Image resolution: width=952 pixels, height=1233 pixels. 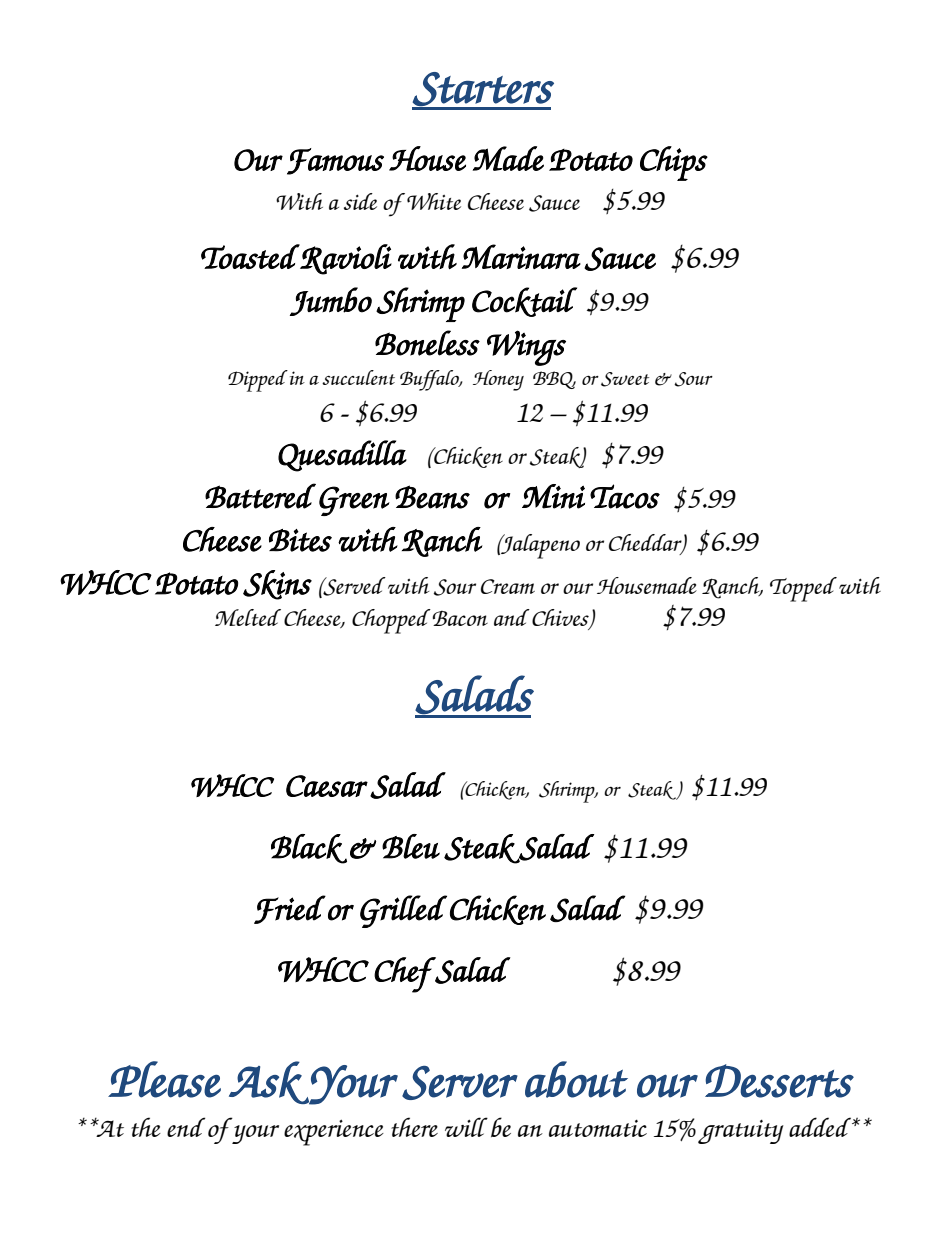 What do you see at coordinates (460, 1083) in the screenshot?
I see `Server` at bounding box center [460, 1083].
